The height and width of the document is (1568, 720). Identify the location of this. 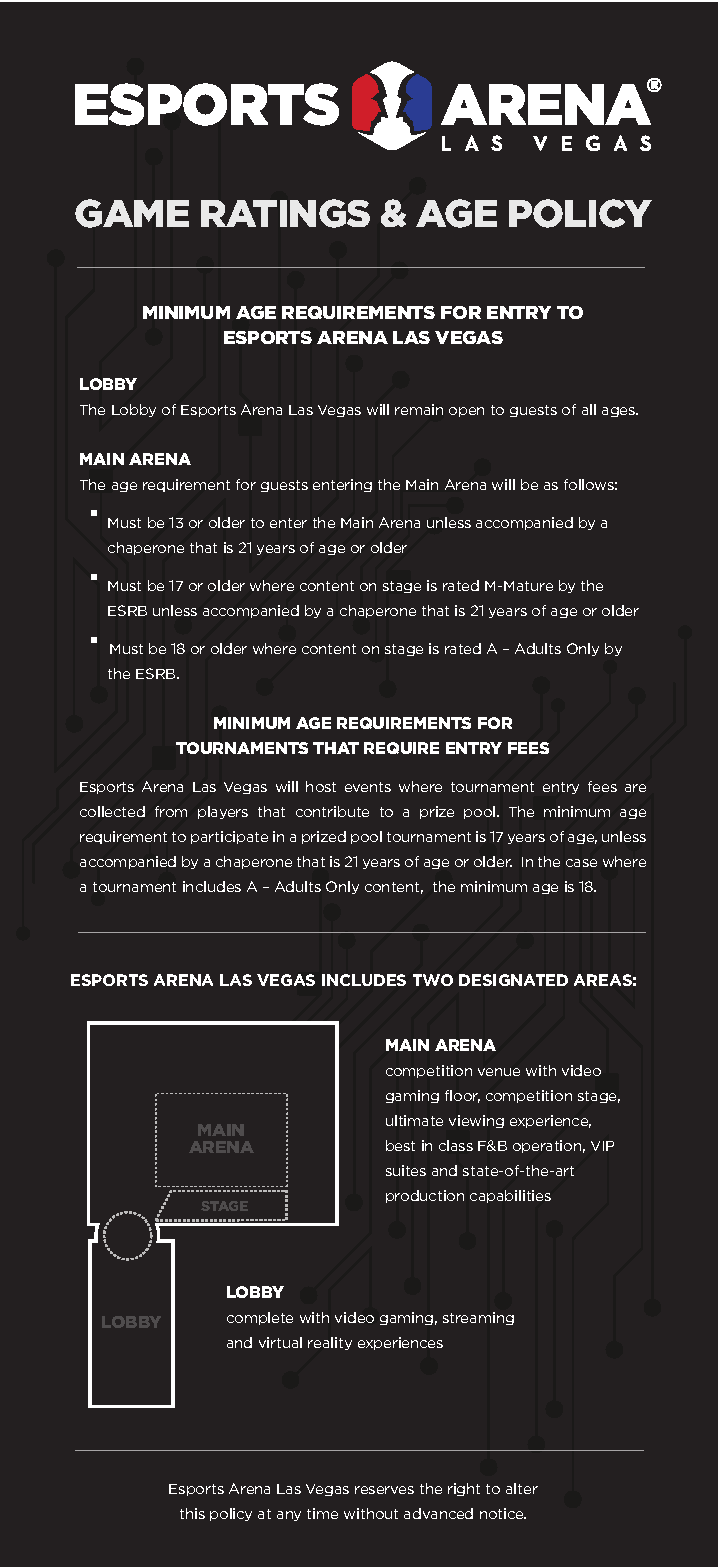
(192, 1513).
